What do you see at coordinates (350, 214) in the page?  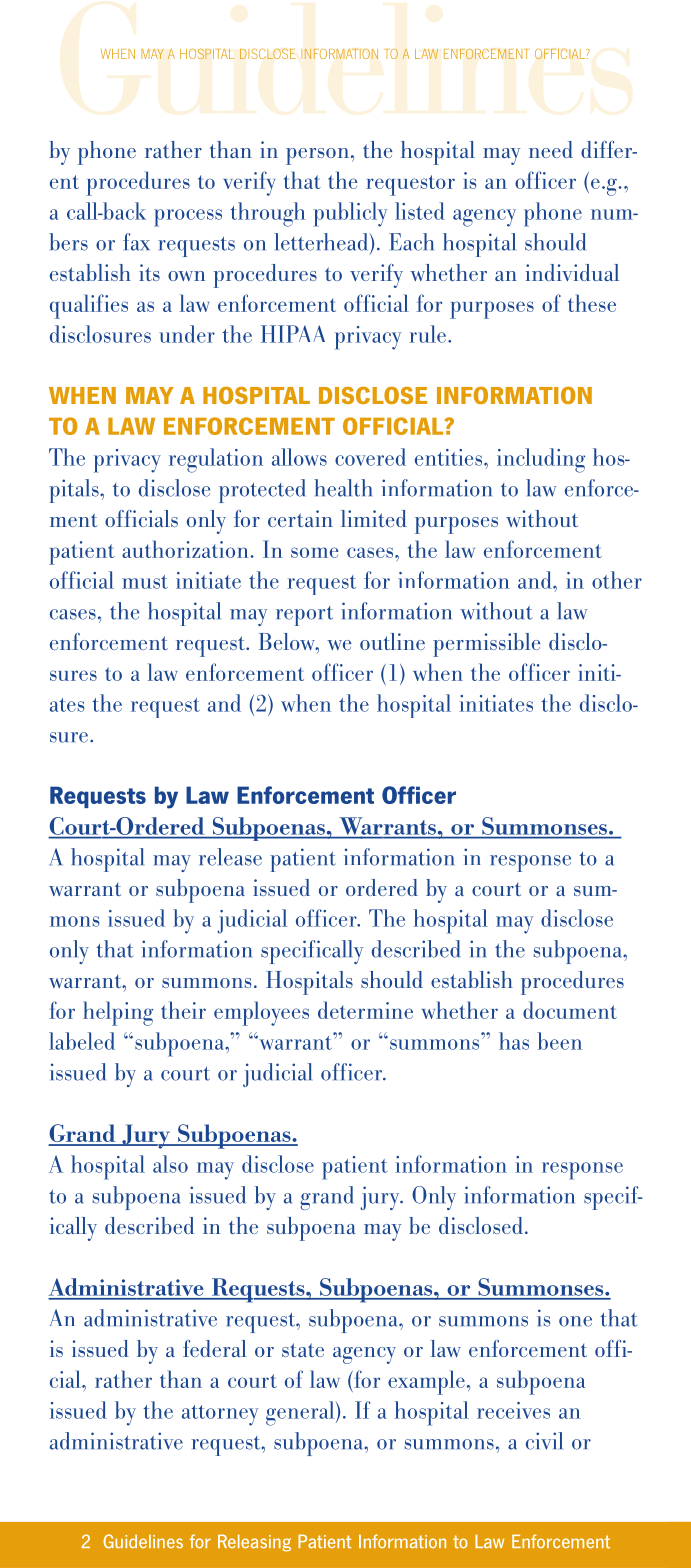 I see `publicly` at bounding box center [350, 214].
